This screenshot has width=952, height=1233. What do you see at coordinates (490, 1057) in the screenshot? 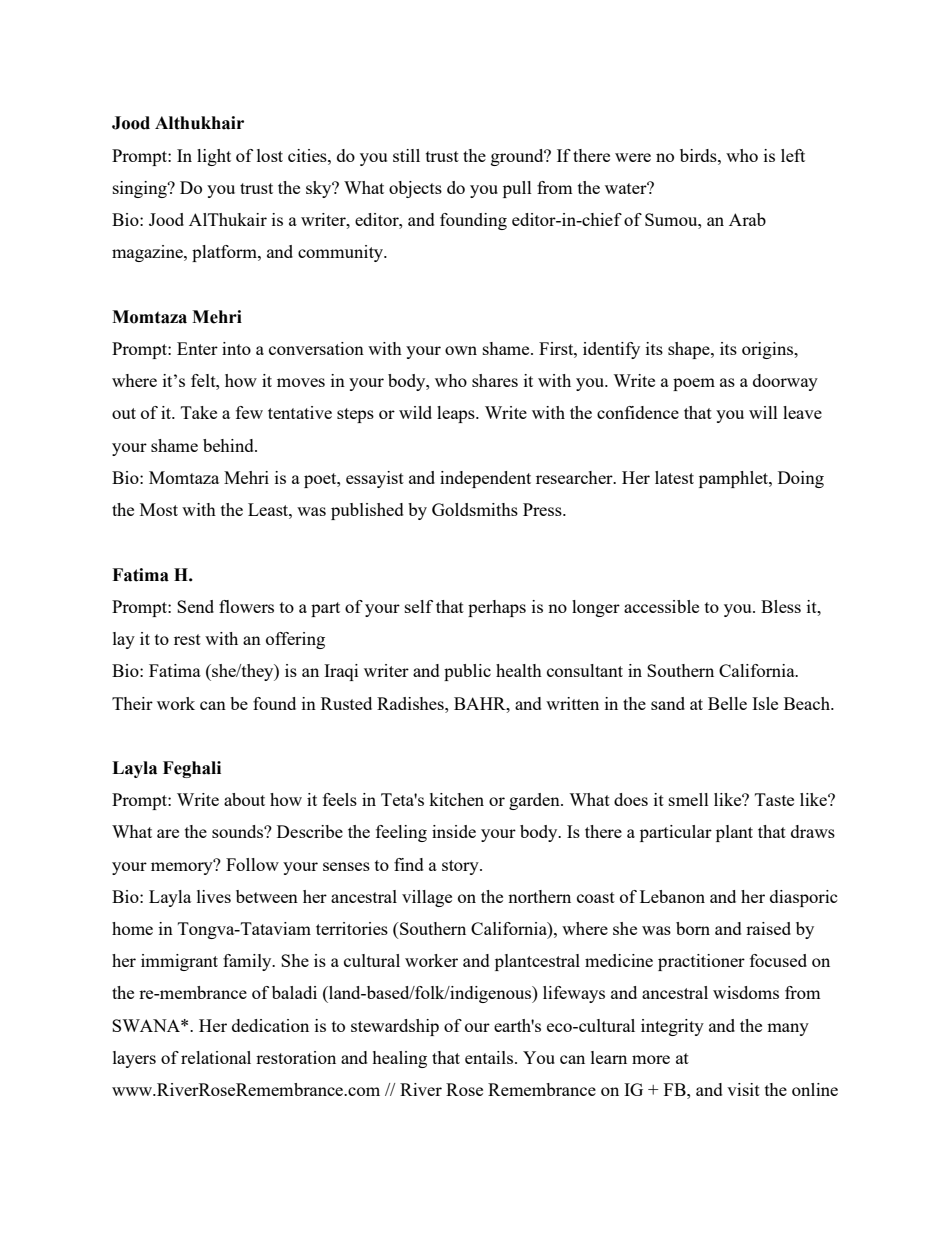
I see `entails` at bounding box center [490, 1057].
